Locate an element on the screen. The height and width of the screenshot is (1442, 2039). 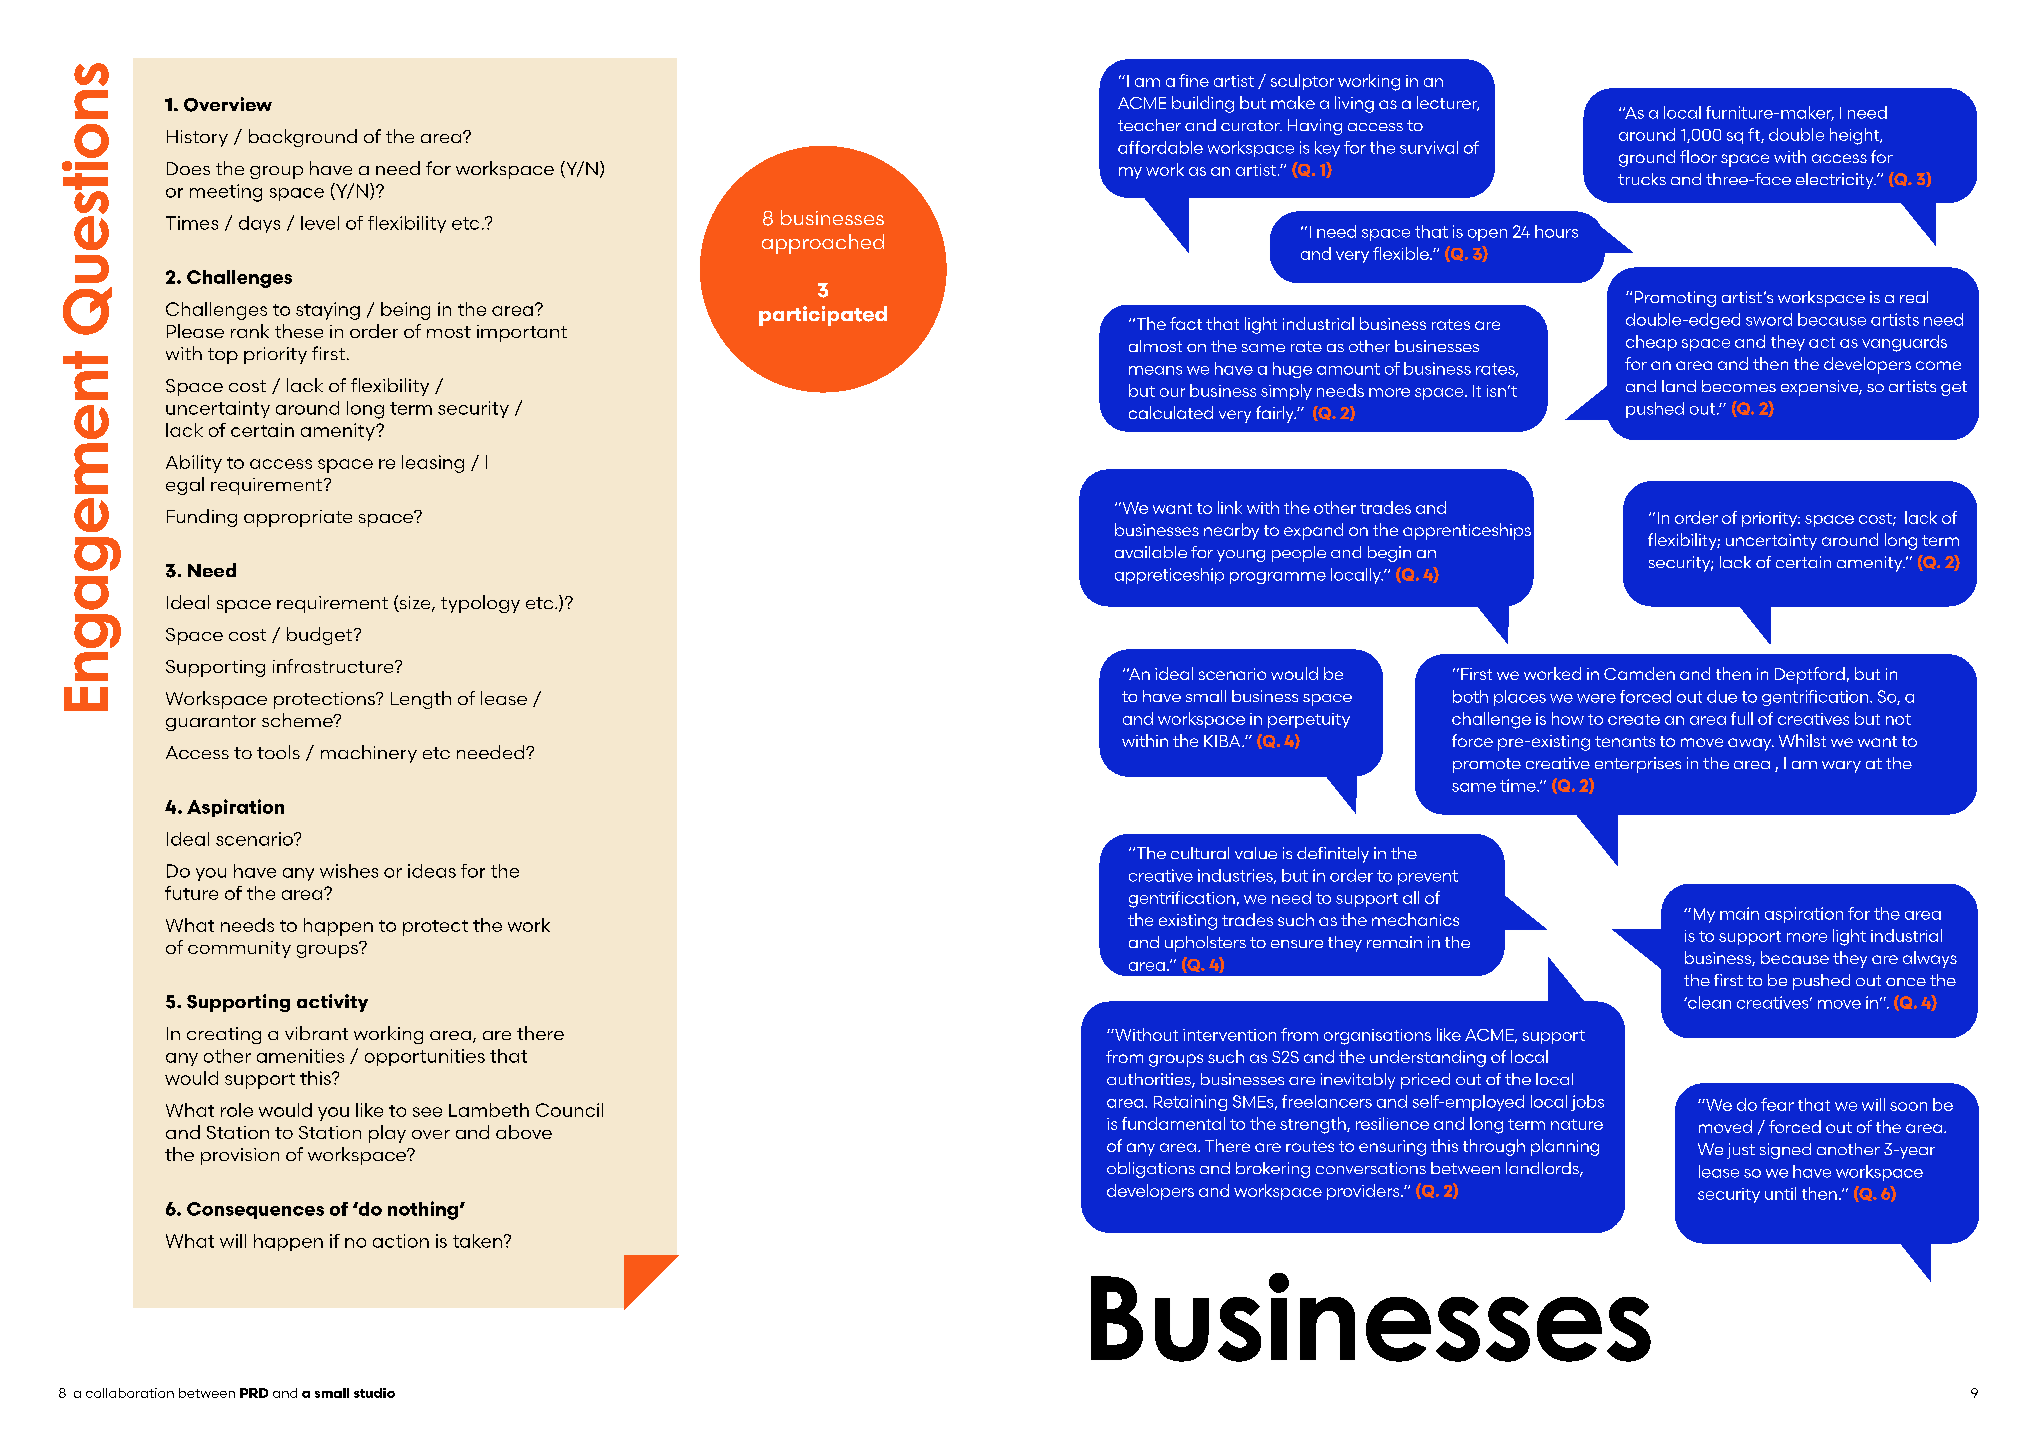
once is located at coordinates (1906, 982).
